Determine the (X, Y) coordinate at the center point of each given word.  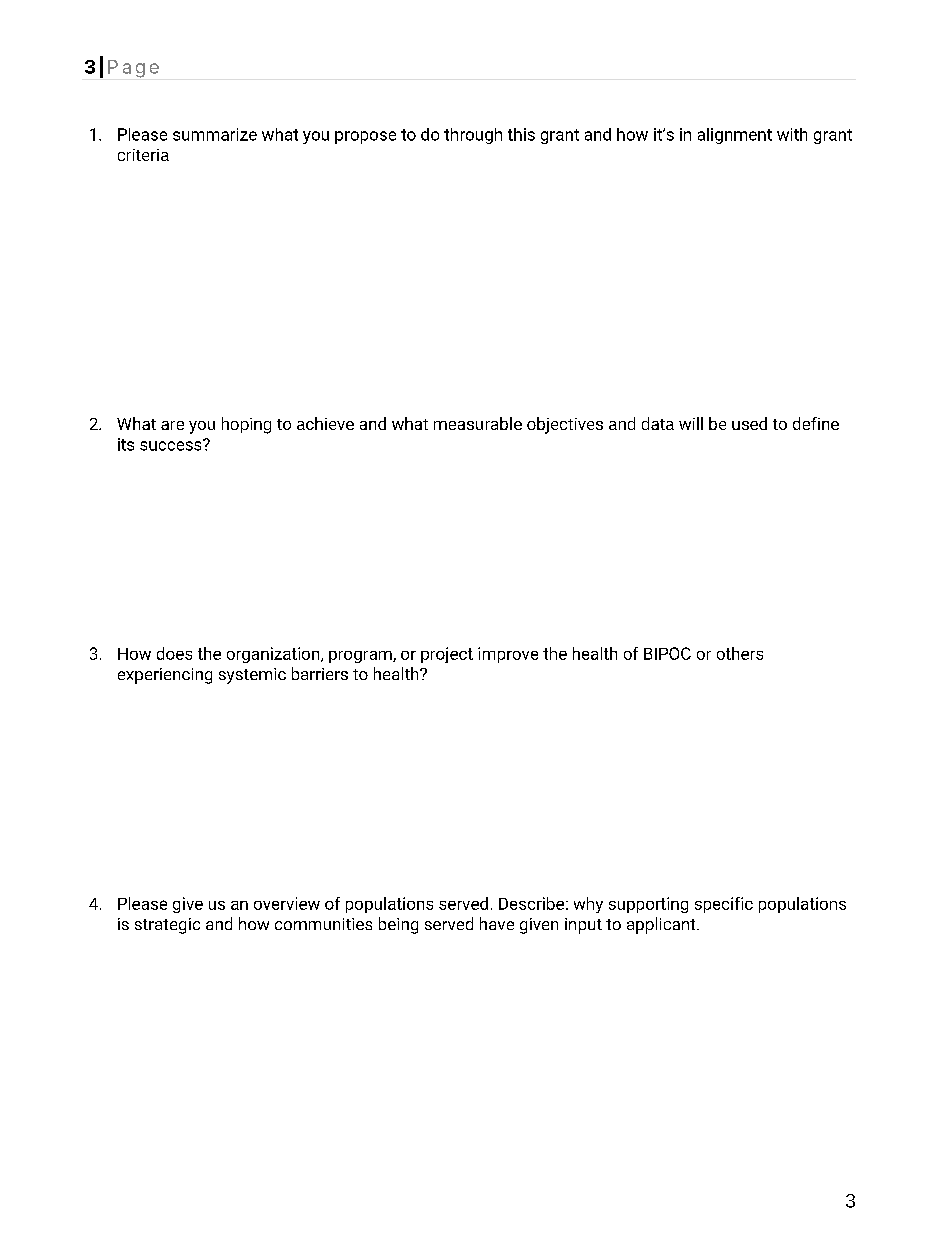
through (473, 136)
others (740, 653)
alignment (735, 136)
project (447, 655)
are (172, 425)
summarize (215, 134)
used (749, 423)
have (497, 923)
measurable (478, 423)
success (172, 445)
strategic (167, 926)
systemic (252, 676)
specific (724, 905)
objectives (565, 425)
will (691, 423)
